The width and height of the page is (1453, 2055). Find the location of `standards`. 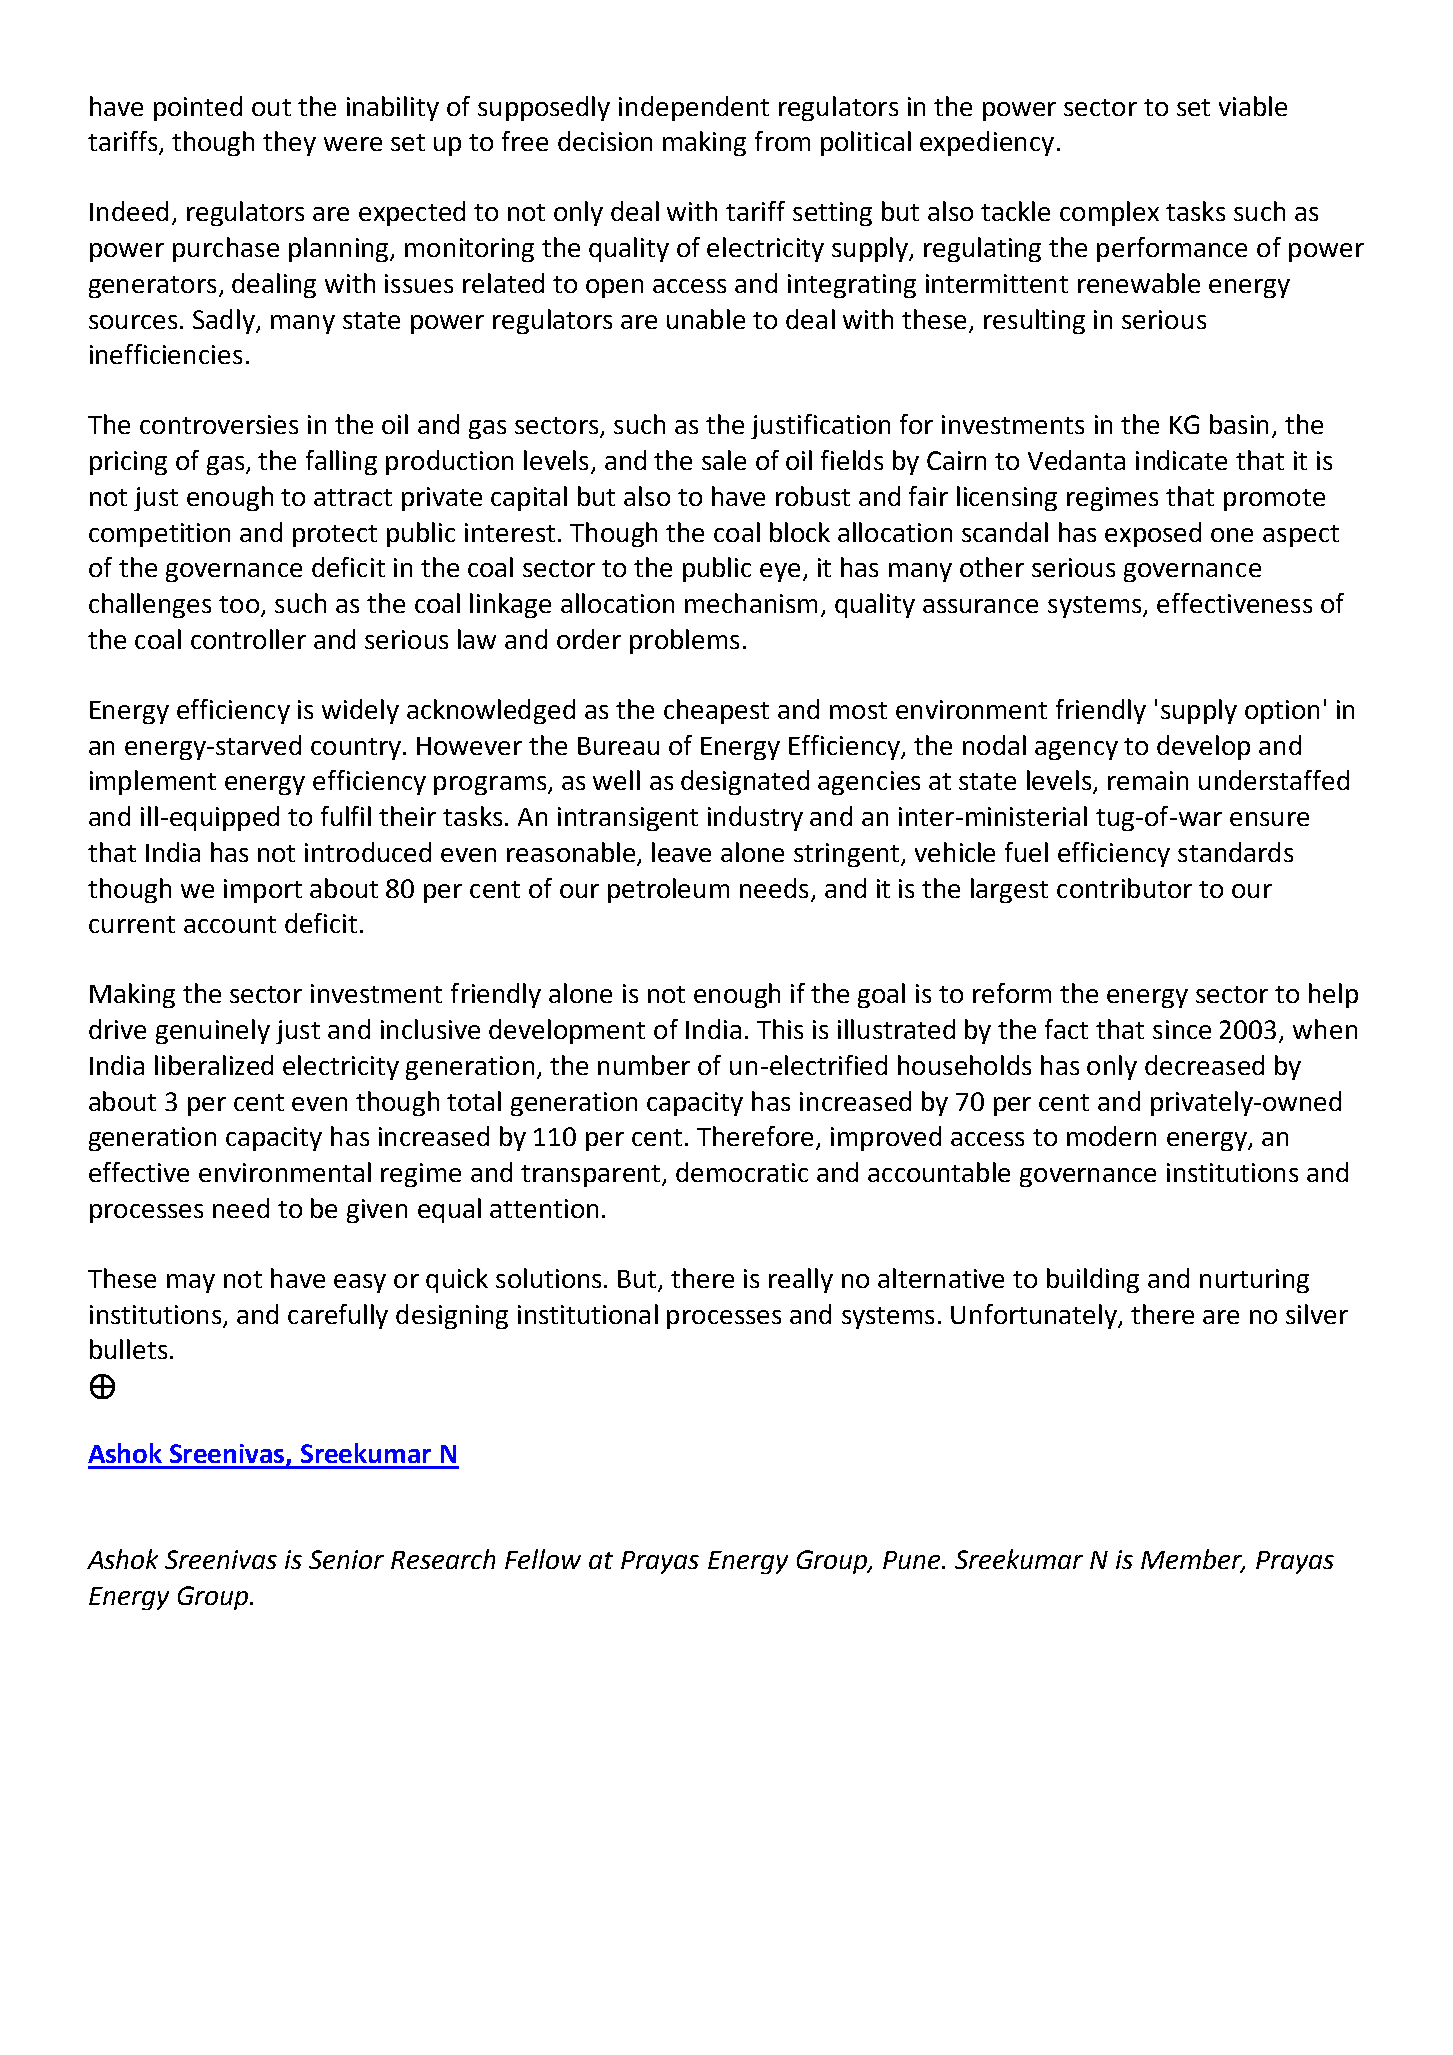

standards is located at coordinates (1235, 852).
